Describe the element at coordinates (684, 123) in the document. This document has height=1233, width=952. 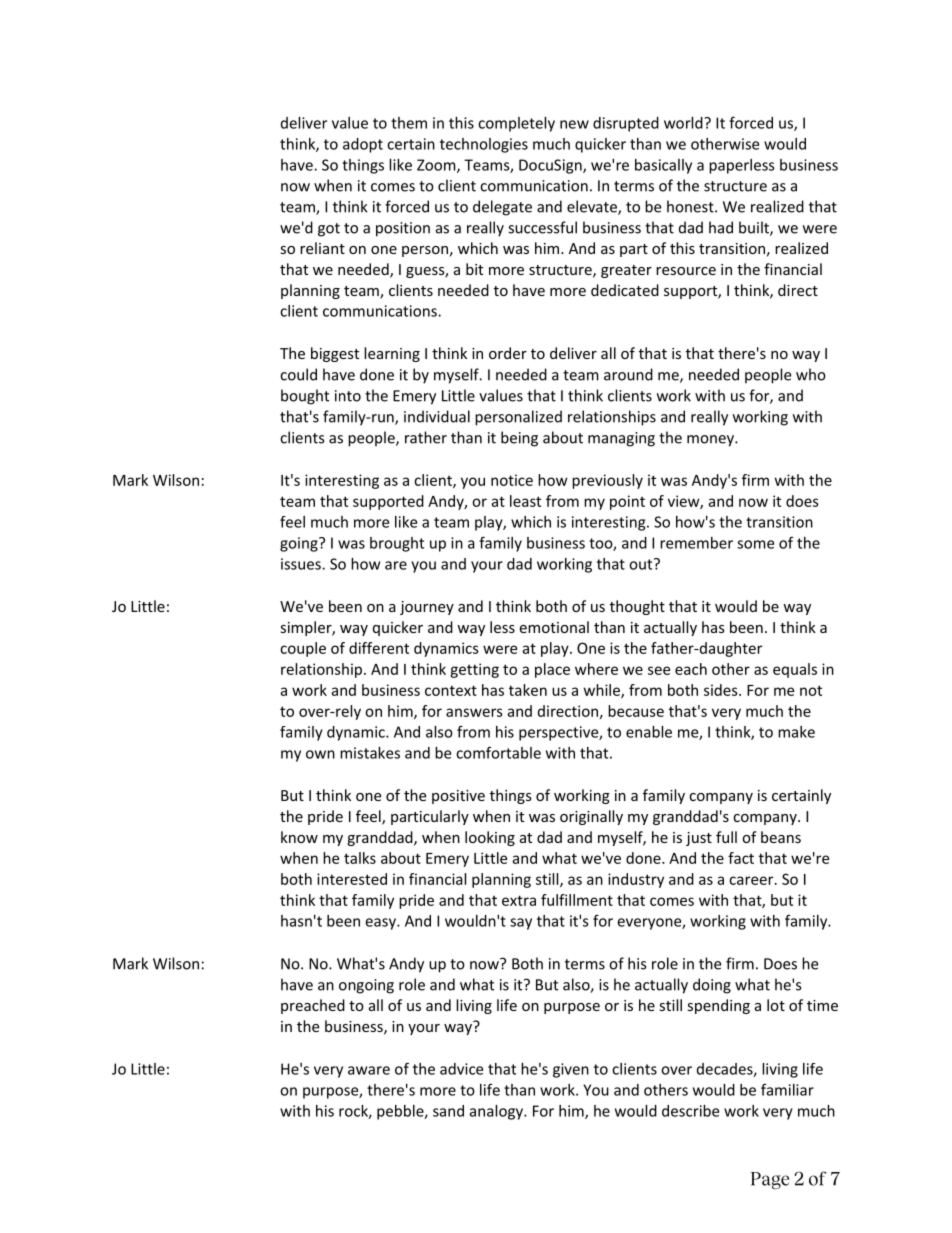
I see `world` at that location.
